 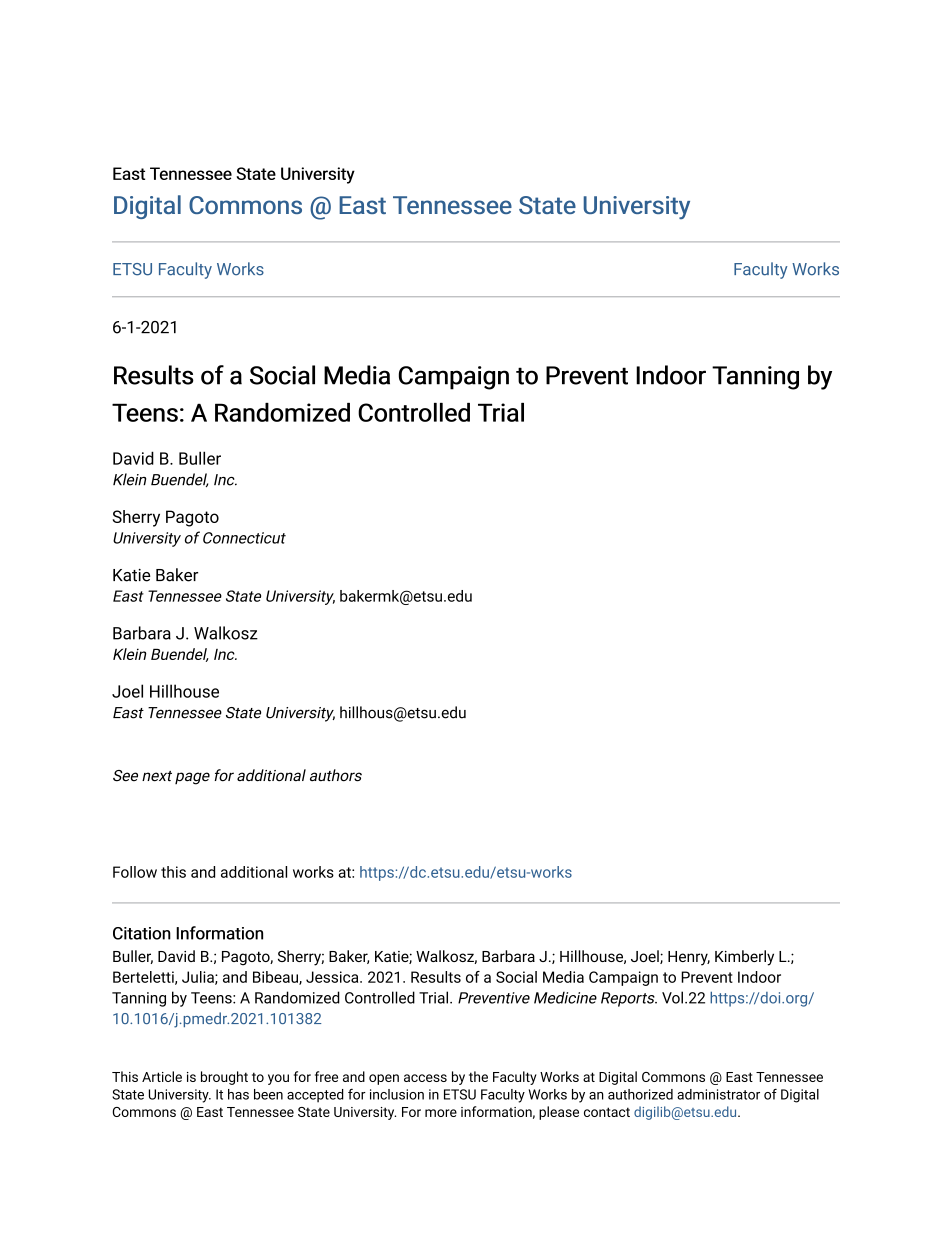 I want to click on has, so click(x=238, y=1094).
